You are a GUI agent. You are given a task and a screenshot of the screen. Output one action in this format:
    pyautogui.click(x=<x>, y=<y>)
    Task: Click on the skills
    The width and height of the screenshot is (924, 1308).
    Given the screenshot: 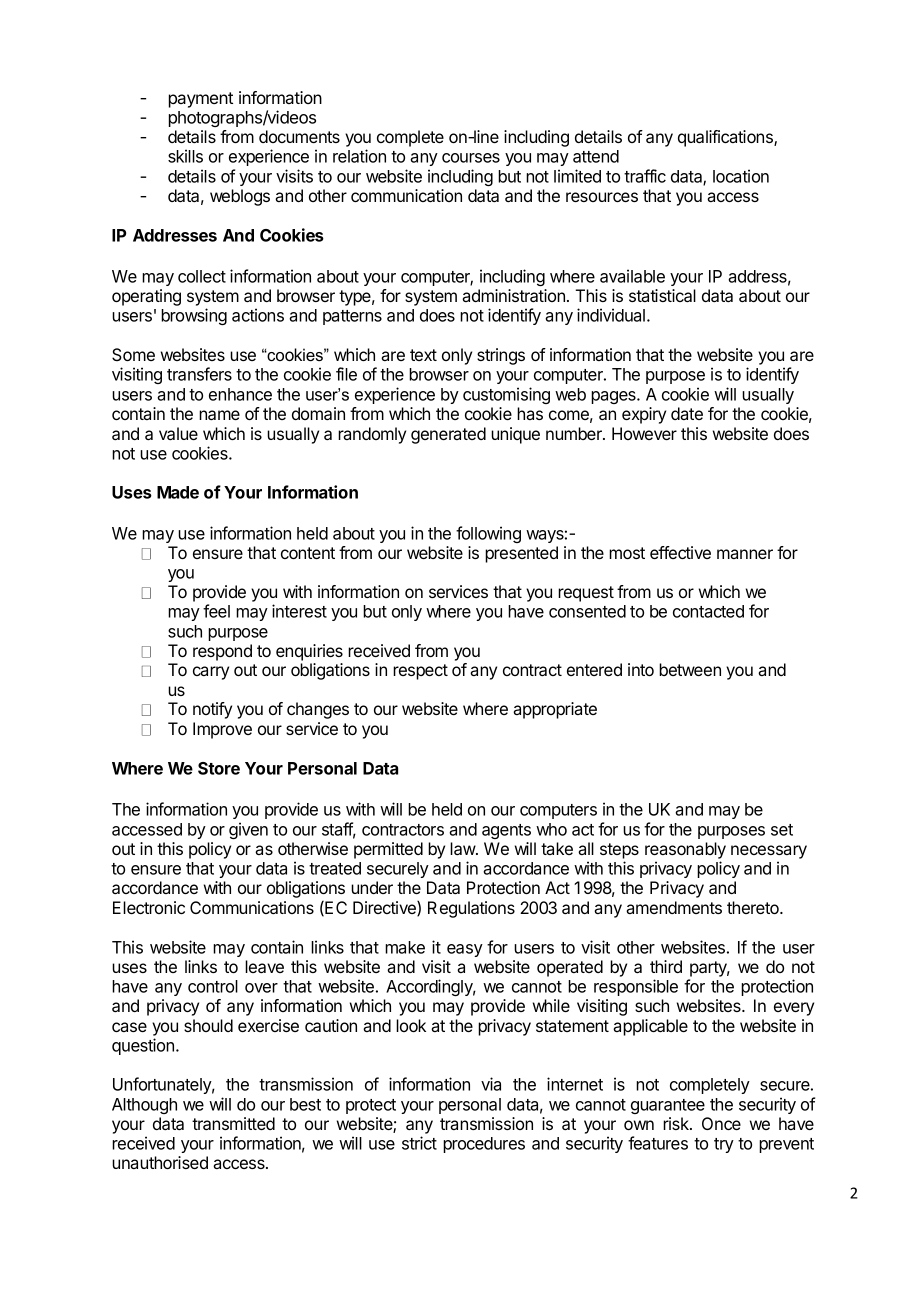 What is the action you would take?
    pyautogui.click(x=185, y=156)
